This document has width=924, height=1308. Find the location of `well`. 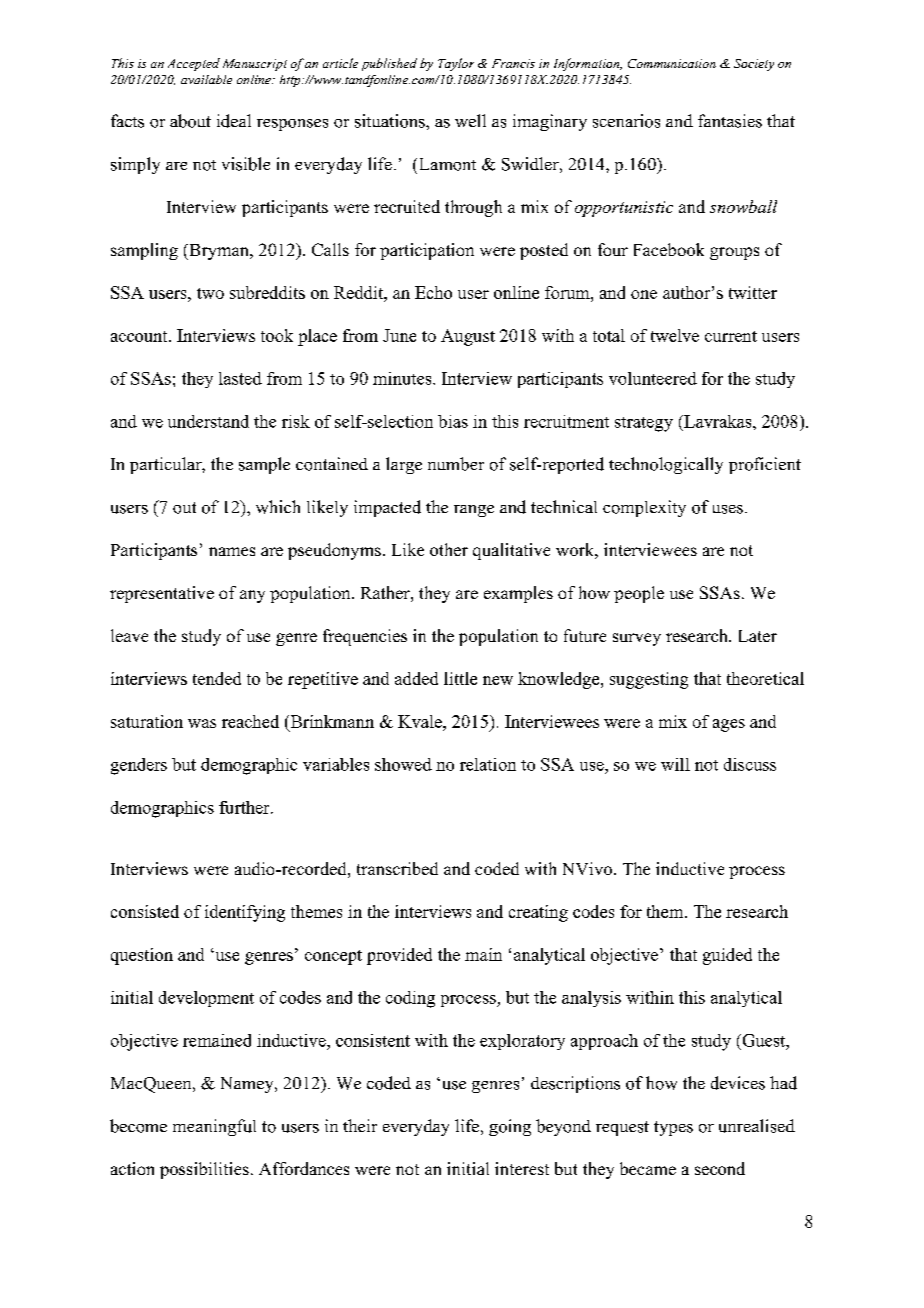

well is located at coordinates (470, 120).
